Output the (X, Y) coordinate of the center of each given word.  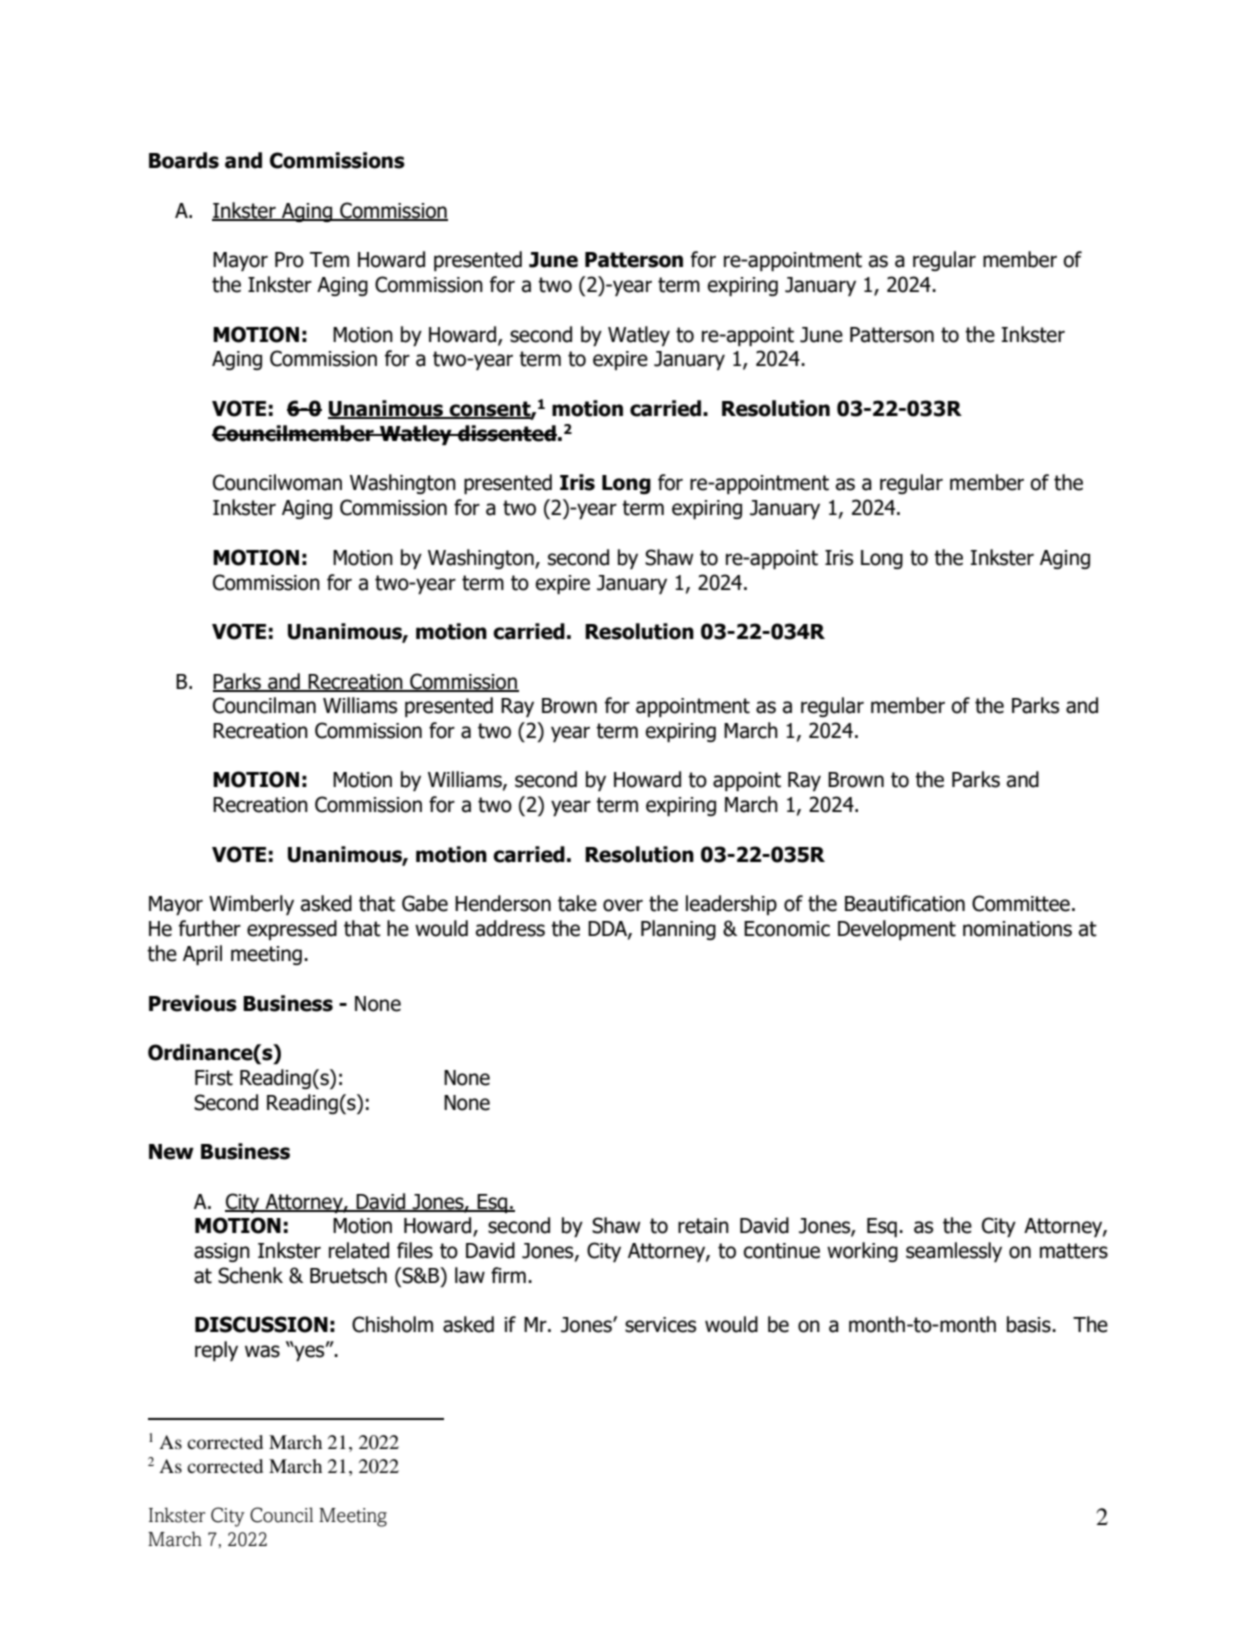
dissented (506, 433)
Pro (289, 260)
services (660, 1325)
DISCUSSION (261, 1324)
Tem (329, 260)
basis (1030, 1324)
